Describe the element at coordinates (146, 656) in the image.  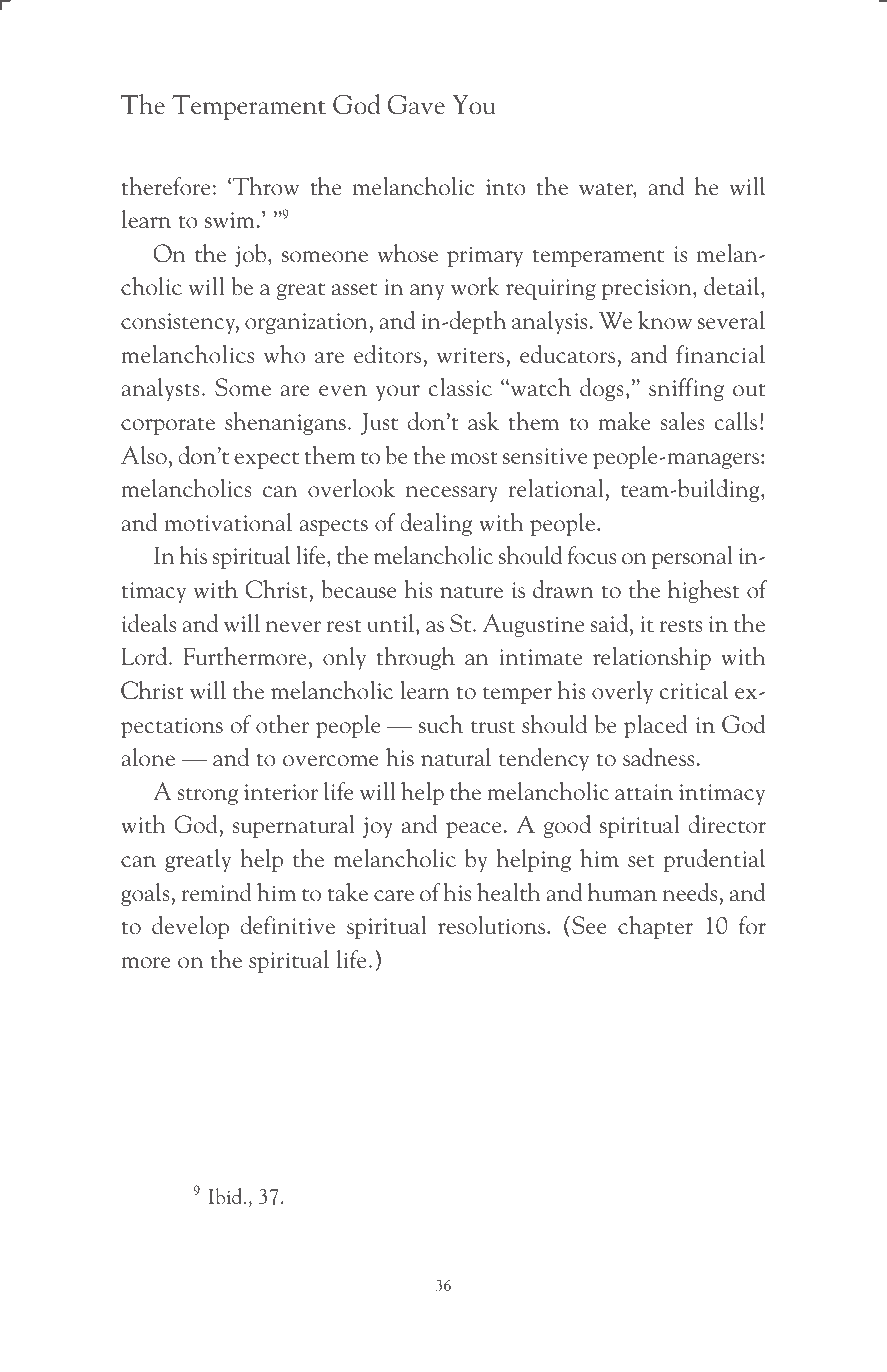
I see `Lord` at that location.
